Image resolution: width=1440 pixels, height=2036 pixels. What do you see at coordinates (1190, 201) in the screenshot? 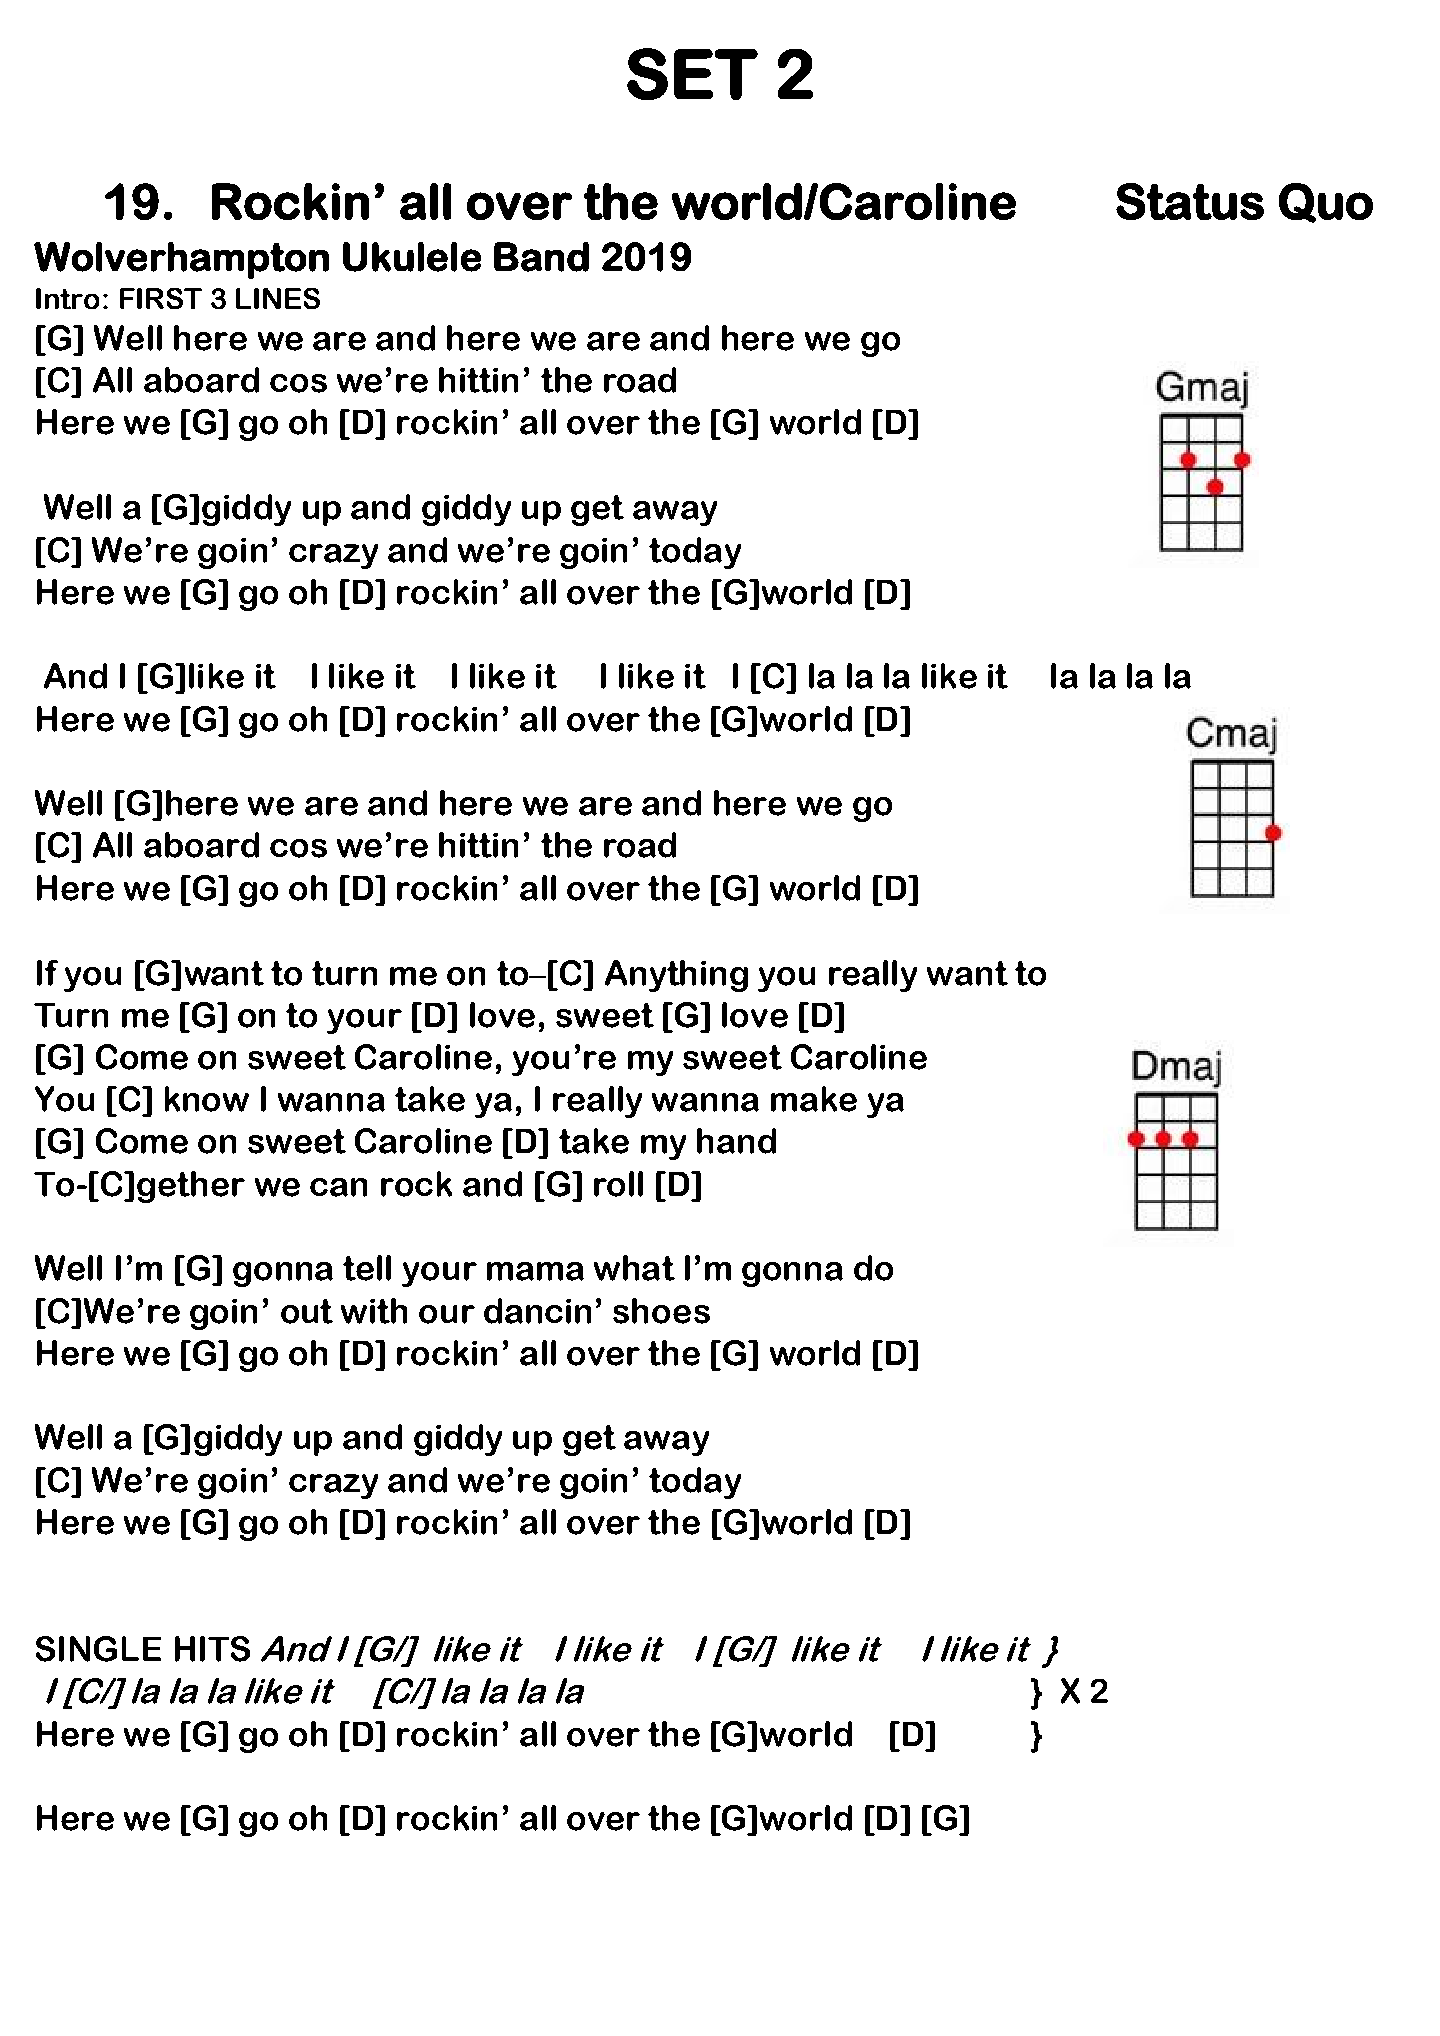
I see `Status` at bounding box center [1190, 201].
